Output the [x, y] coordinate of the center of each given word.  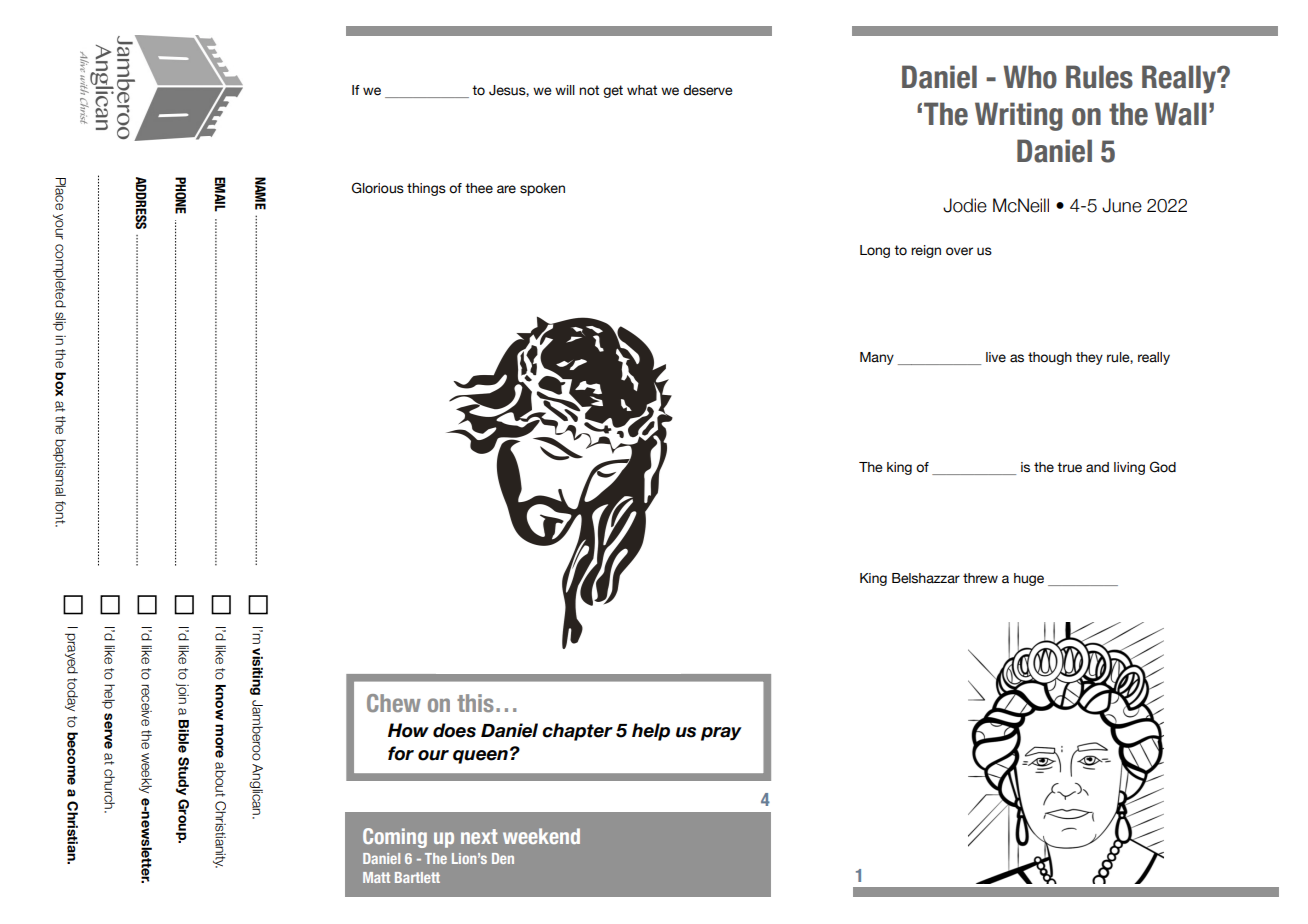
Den [503, 858]
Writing [1019, 116]
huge [1029, 579]
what [642, 90]
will [565, 90]
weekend [541, 836]
